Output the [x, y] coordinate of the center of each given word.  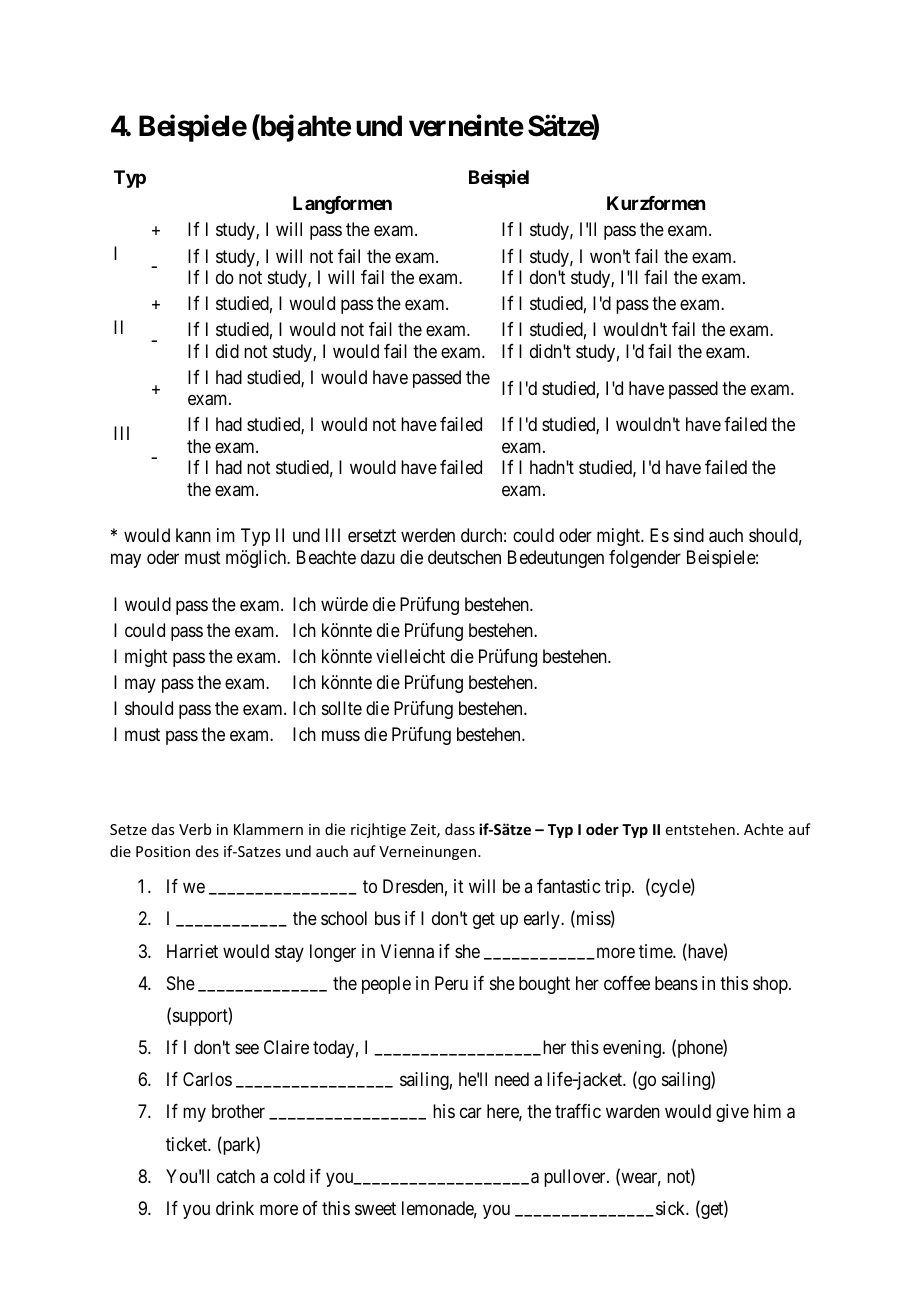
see [247, 1049]
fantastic [568, 886]
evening [633, 1049]
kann [193, 535]
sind [689, 535]
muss [341, 736]
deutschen [464, 557]
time [656, 951]
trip [619, 888]
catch [236, 1176]
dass [460, 829]
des [207, 851]
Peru [451, 983]
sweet [375, 1208]
